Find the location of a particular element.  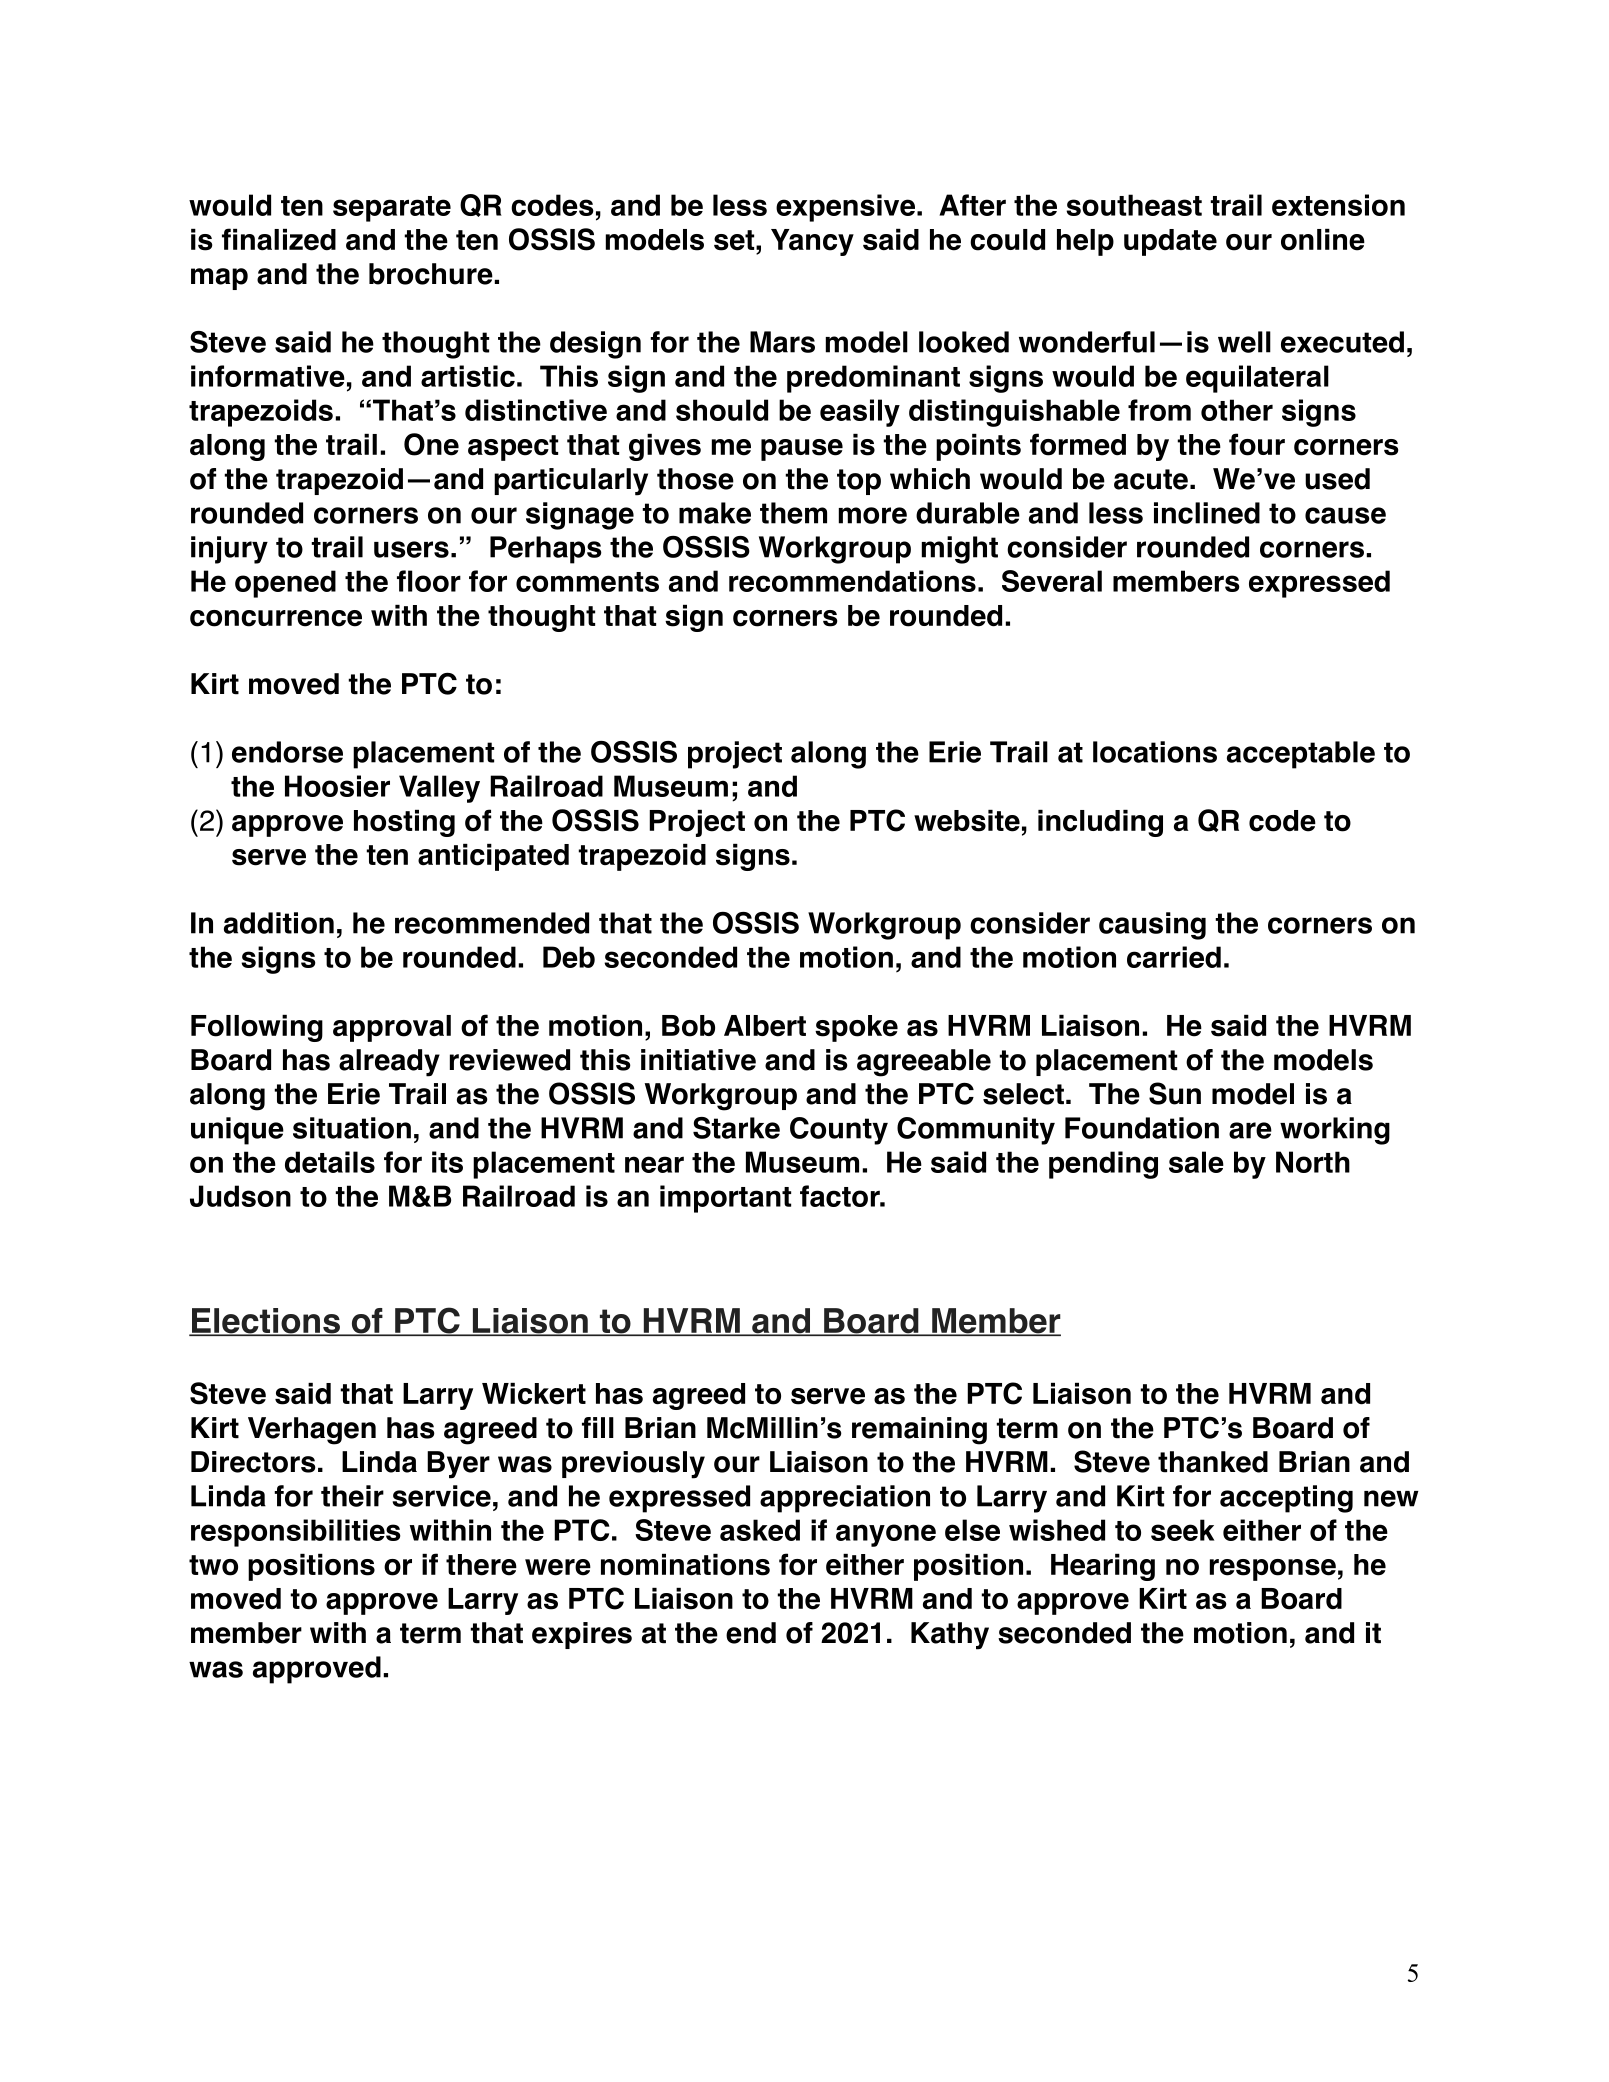

County is located at coordinates (839, 1131).
